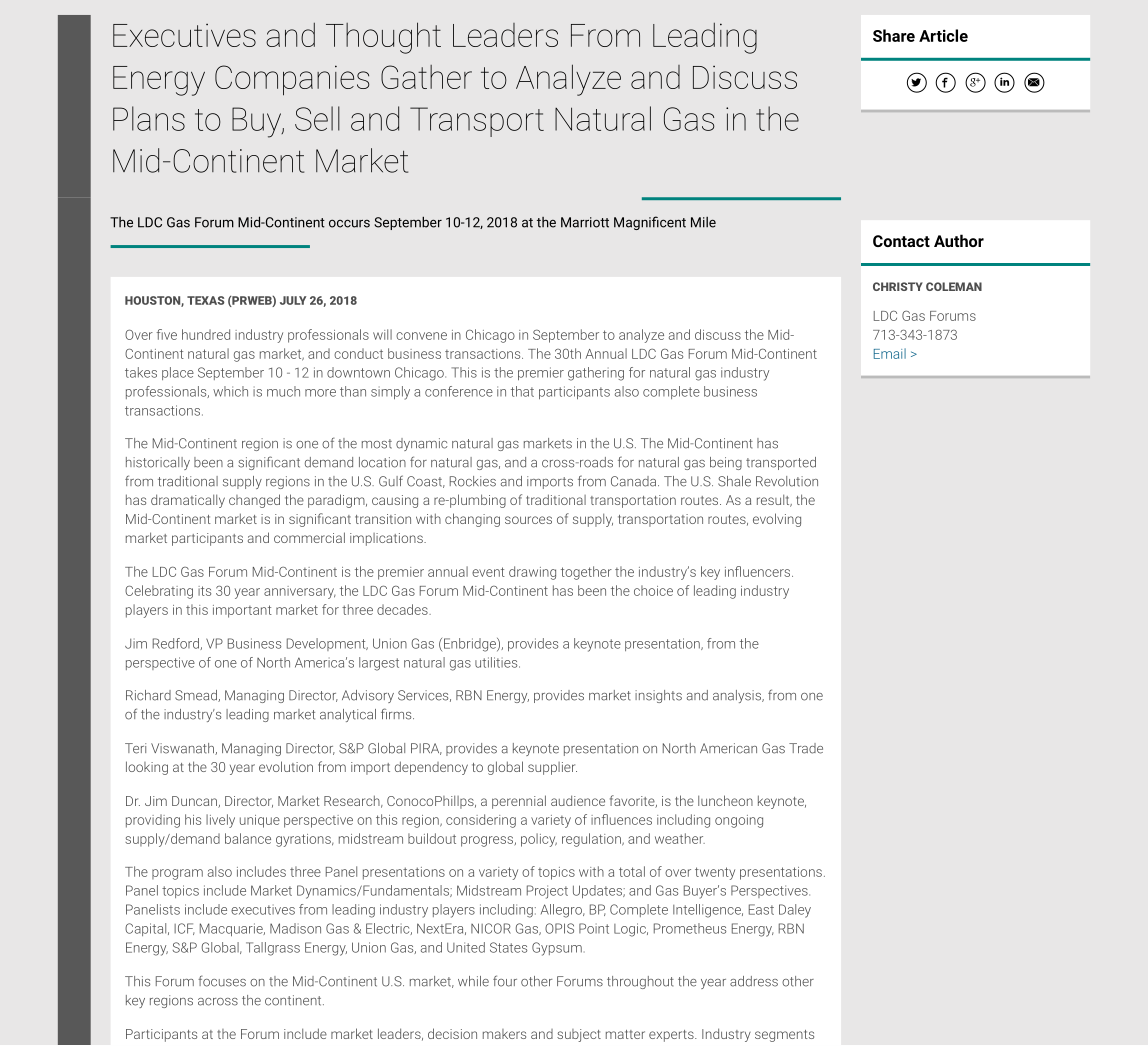 This page has width=1148, height=1052. Describe the element at coordinates (579, 1035) in the page. I see `subject` at that location.
